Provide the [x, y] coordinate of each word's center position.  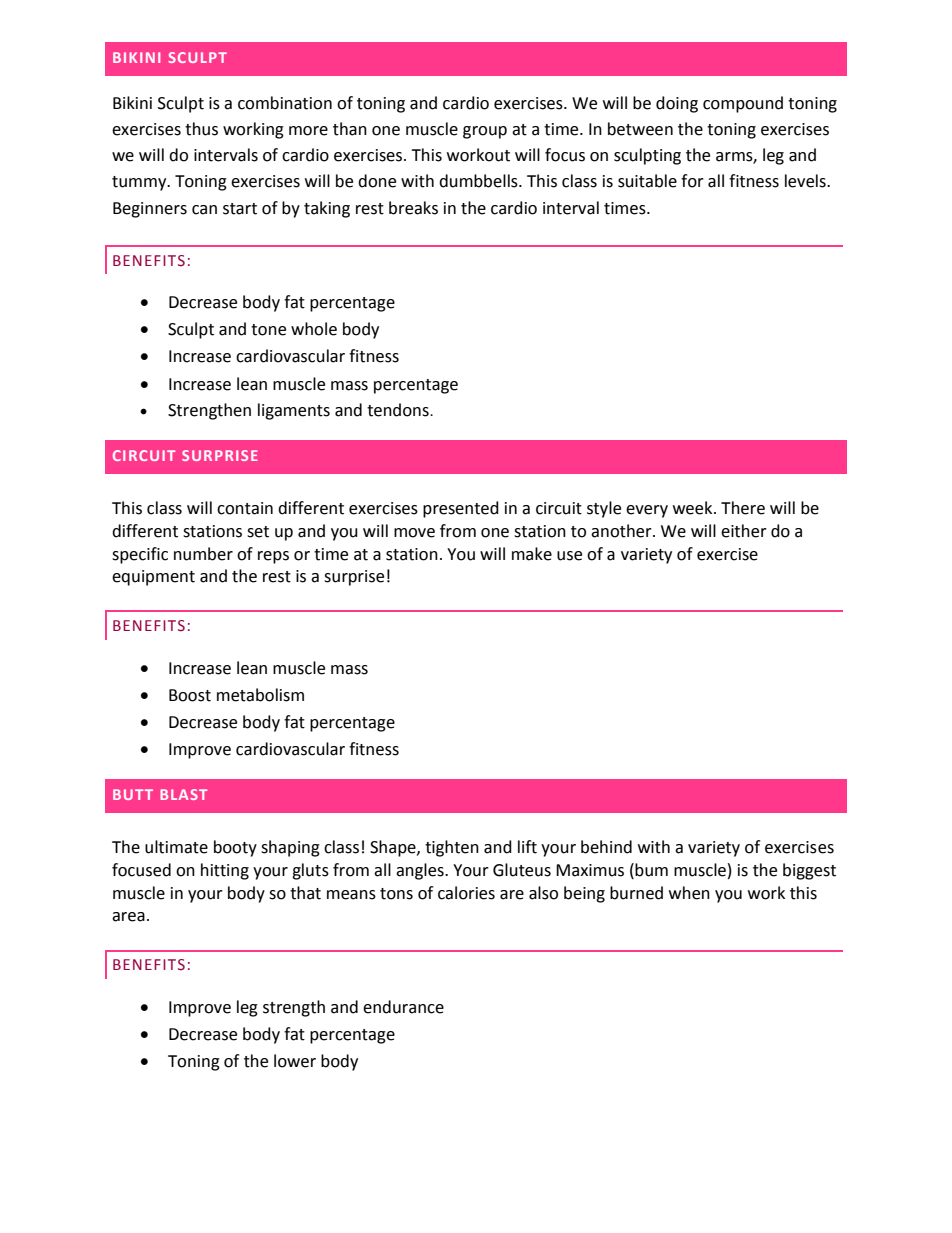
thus [201, 129]
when [689, 893]
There [743, 508]
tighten [452, 848]
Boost [190, 695]
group [485, 132]
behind [606, 847]
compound [743, 104]
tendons [399, 410]
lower [295, 1061]
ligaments [294, 411]
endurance [403, 1007]
